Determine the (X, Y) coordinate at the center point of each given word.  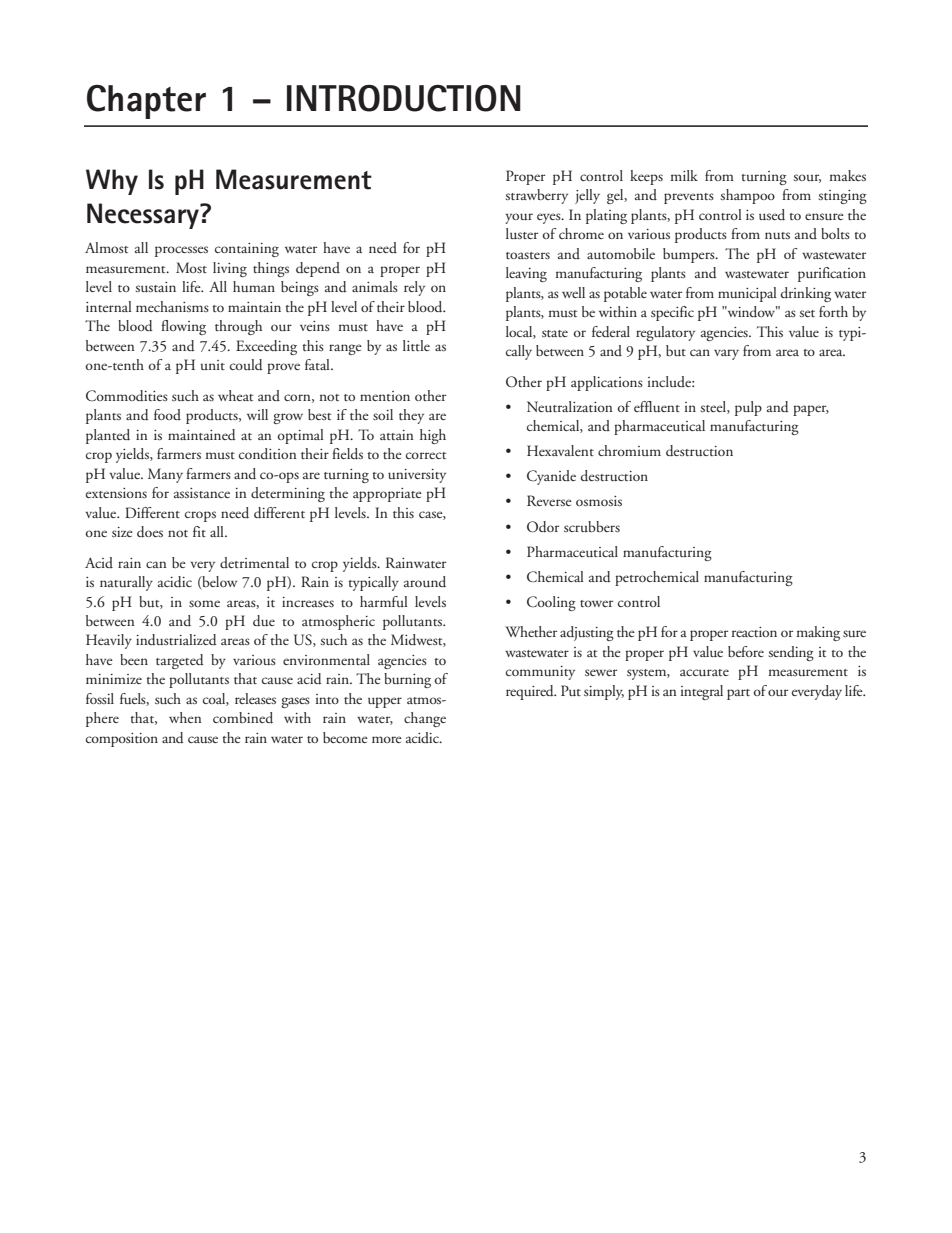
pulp (748, 408)
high (433, 436)
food (167, 414)
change (425, 719)
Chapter (146, 102)
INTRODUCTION (404, 98)
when (185, 717)
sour (807, 178)
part (738, 694)
